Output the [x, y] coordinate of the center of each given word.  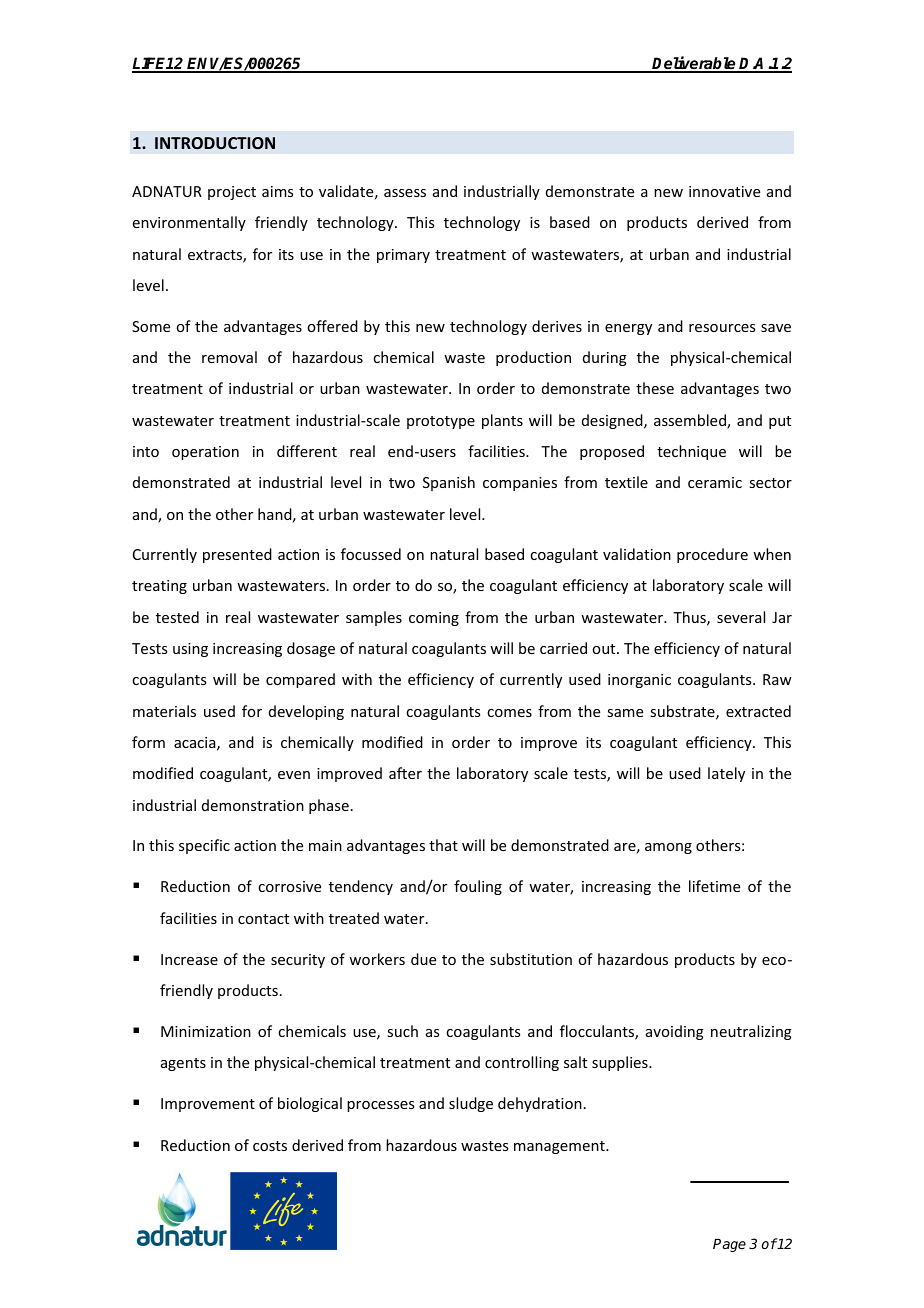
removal [229, 357]
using [190, 650]
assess [405, 193]
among [668, 848]
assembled [691, 421]
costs [270, 1146]
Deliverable [694, 64]
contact [263, 919]
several [741, 617]
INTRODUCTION [215, 143]
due [423, 959]
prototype [441, 422]
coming [434, 619]
